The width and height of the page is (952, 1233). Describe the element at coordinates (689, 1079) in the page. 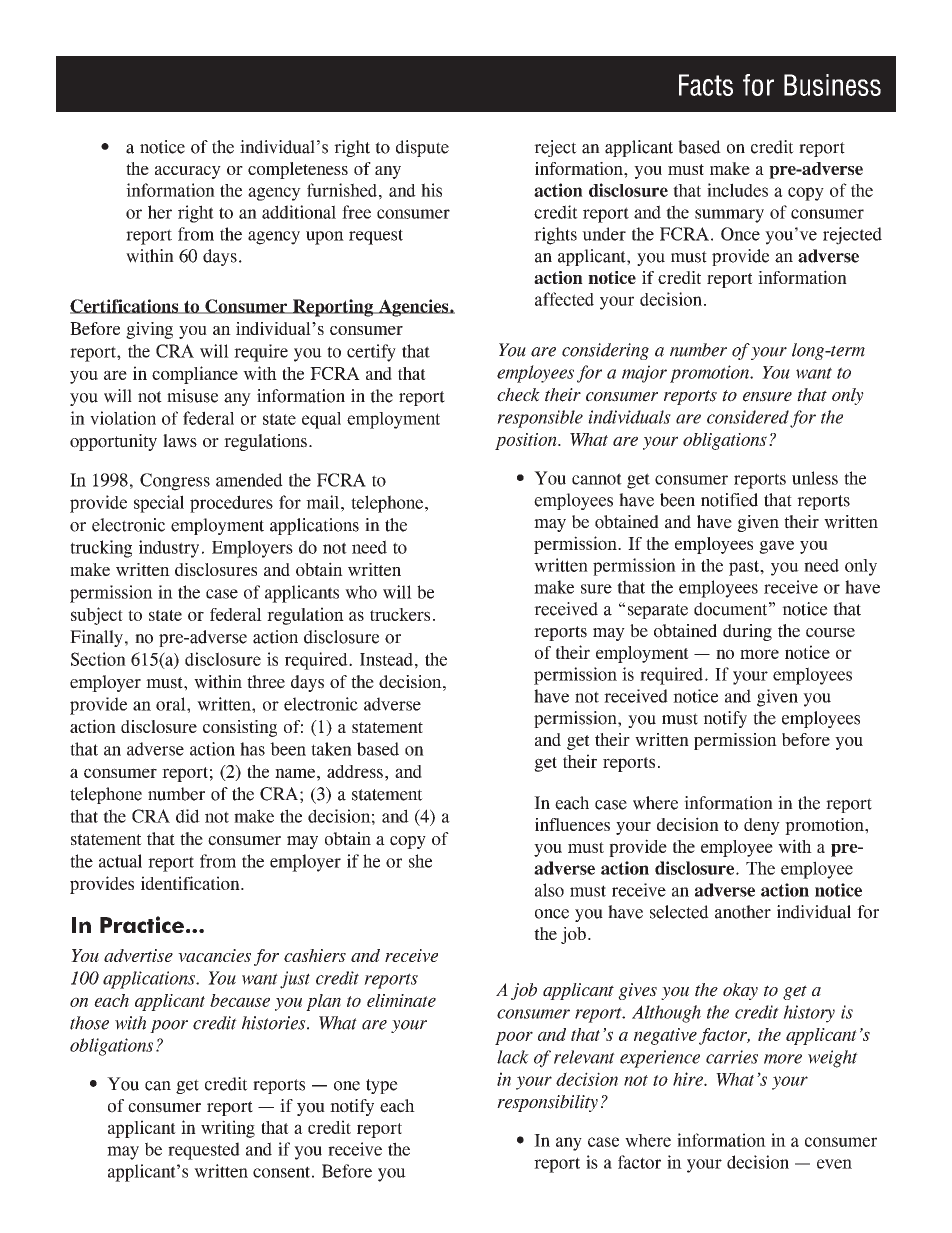

I see `hire` at that location.
